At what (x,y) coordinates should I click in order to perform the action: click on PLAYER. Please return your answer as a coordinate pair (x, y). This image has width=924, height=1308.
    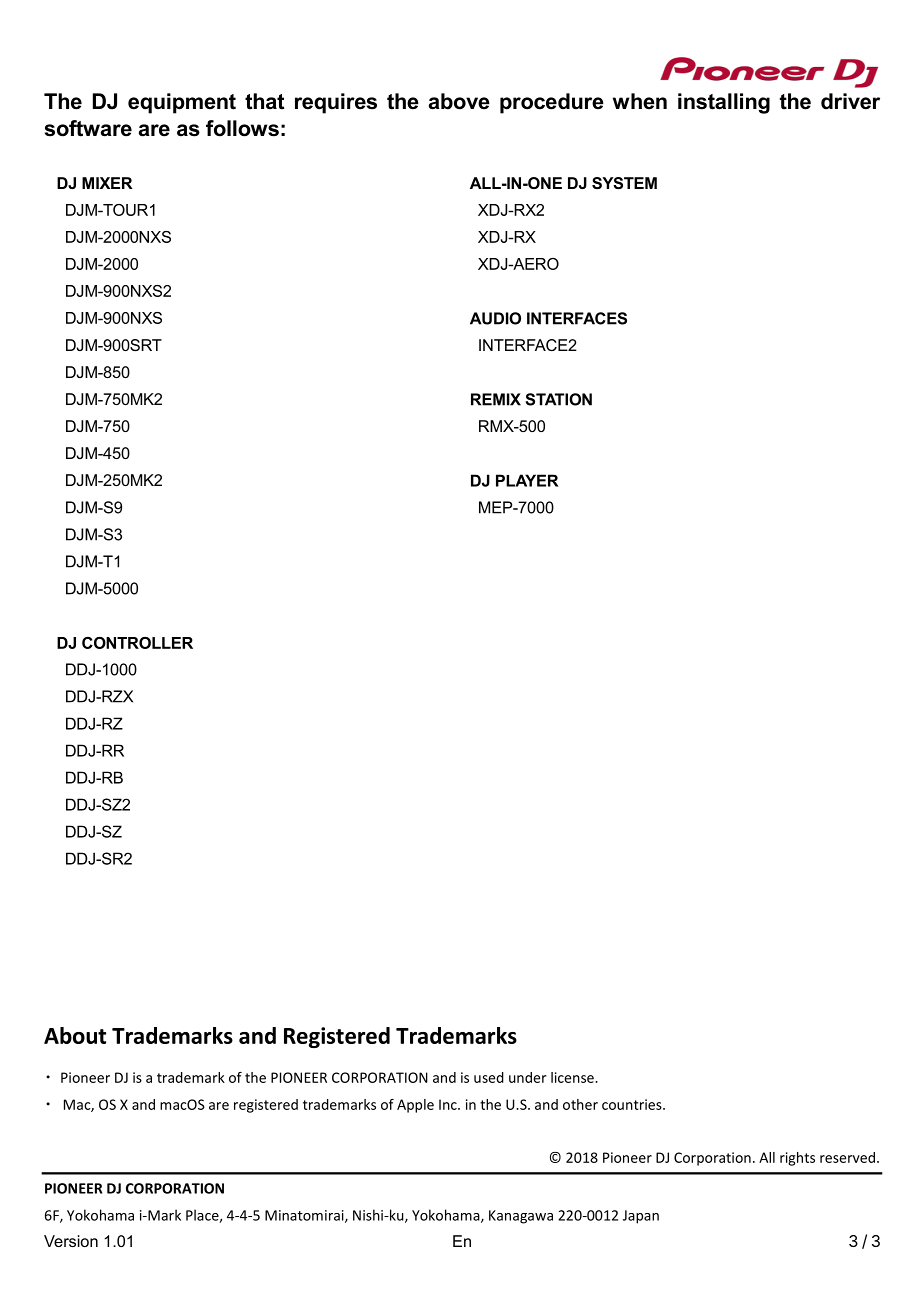
    Looking at the image, I should click on (527, 480).
